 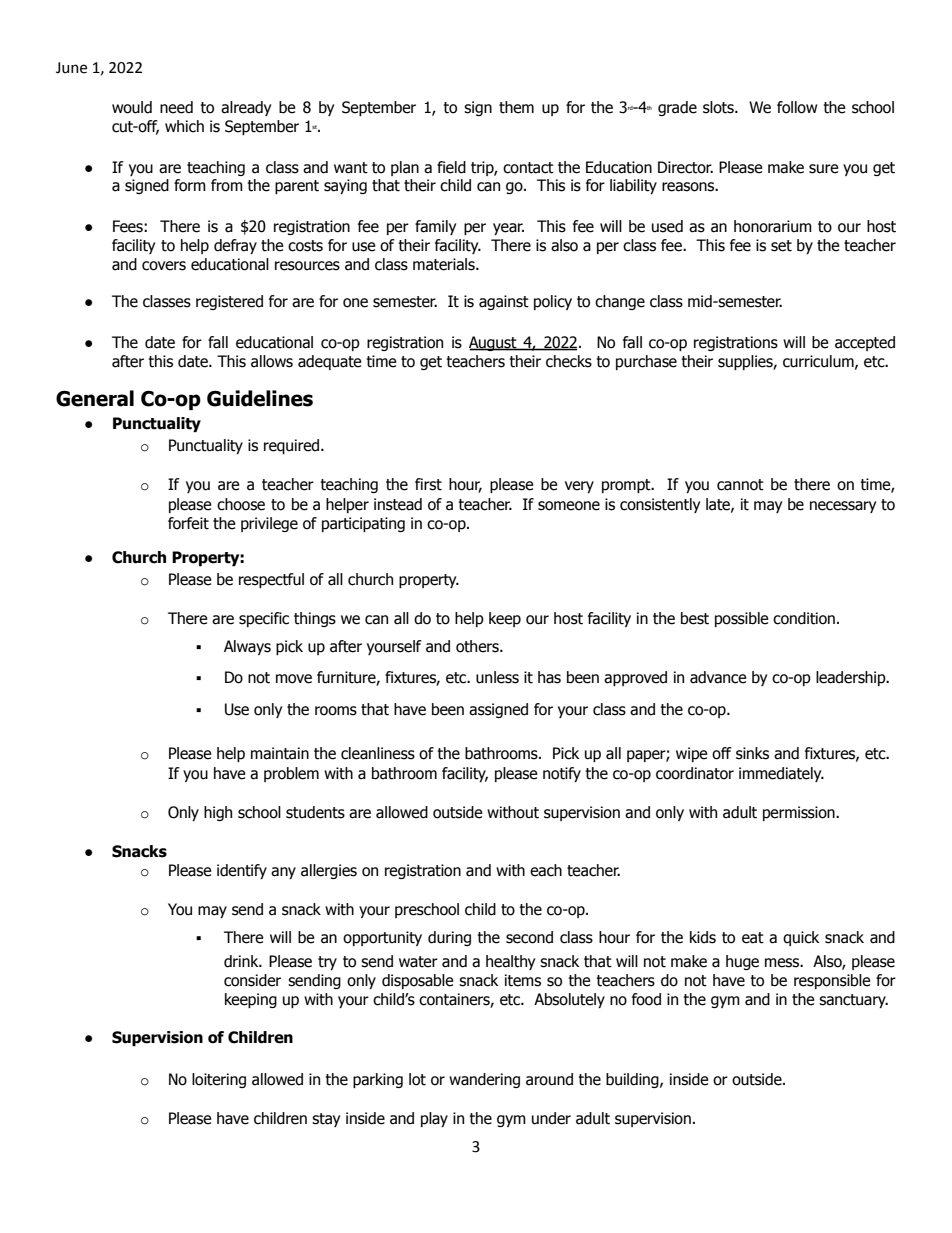 What do you see at coordinates (219, 1080) in the image?
I see `loitering` at bounding box center [219, 1080].
